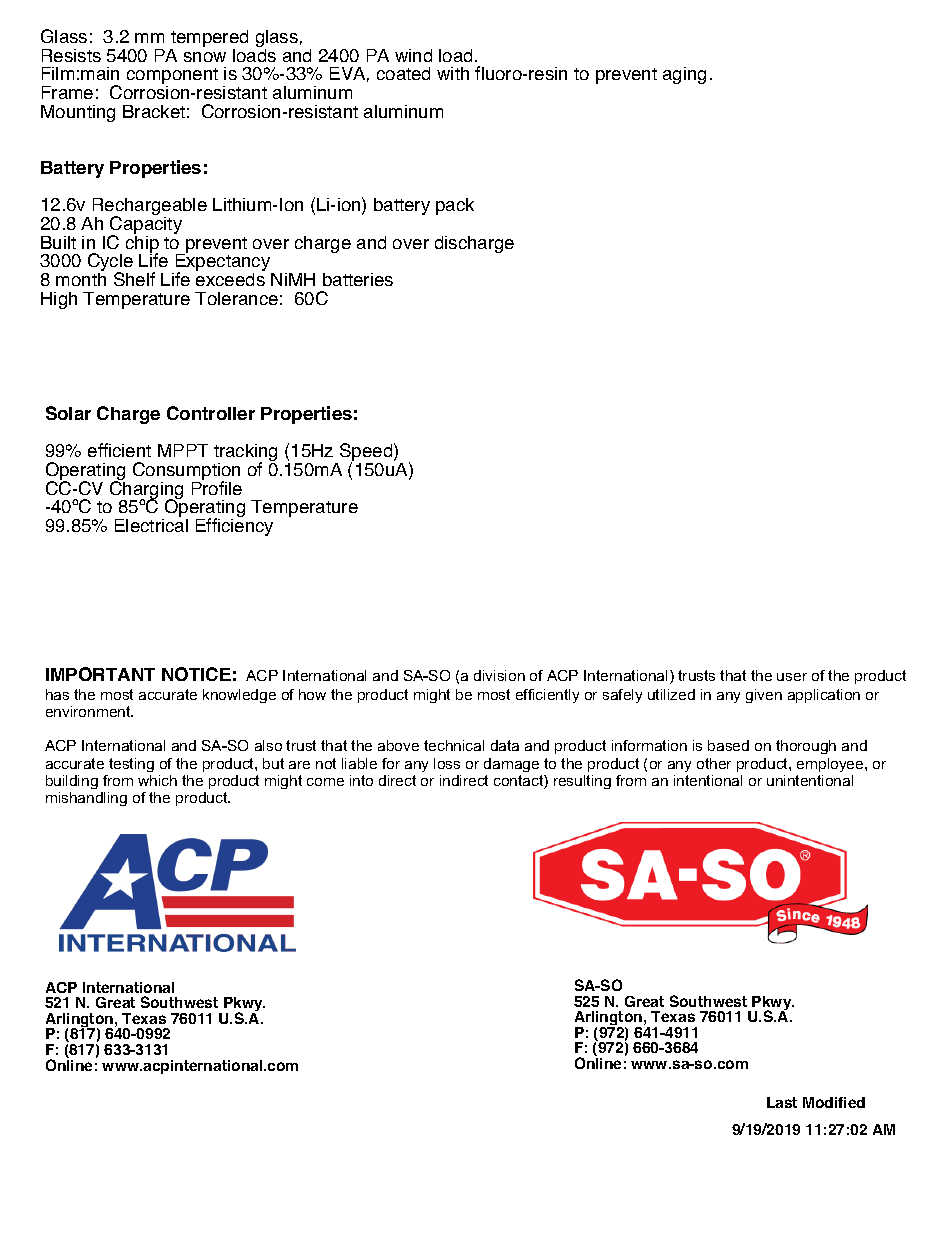  Describe the element at coordinates (358, 279) in the document. I see `batteries` at that location.
